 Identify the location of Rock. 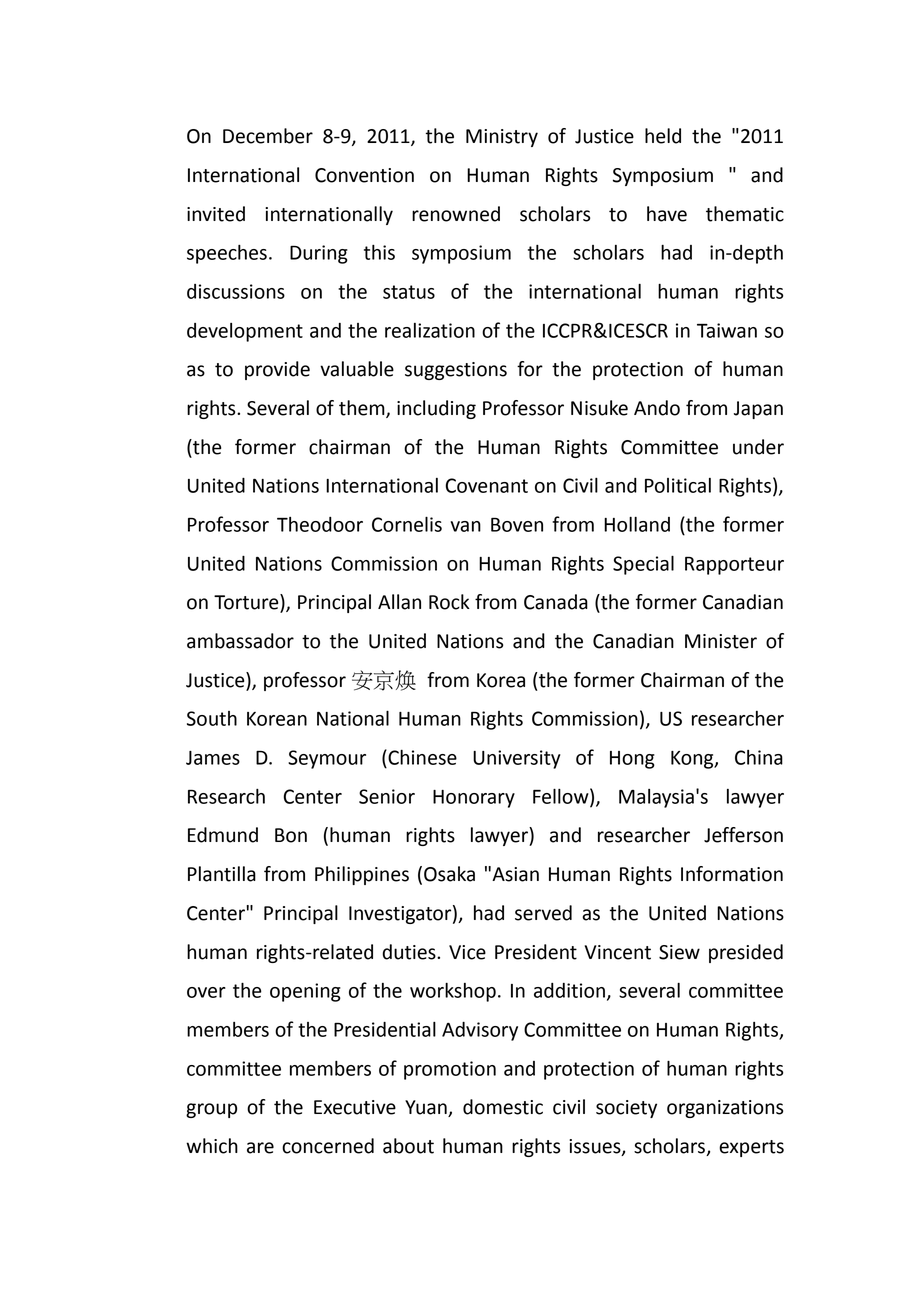
(449, 602).
